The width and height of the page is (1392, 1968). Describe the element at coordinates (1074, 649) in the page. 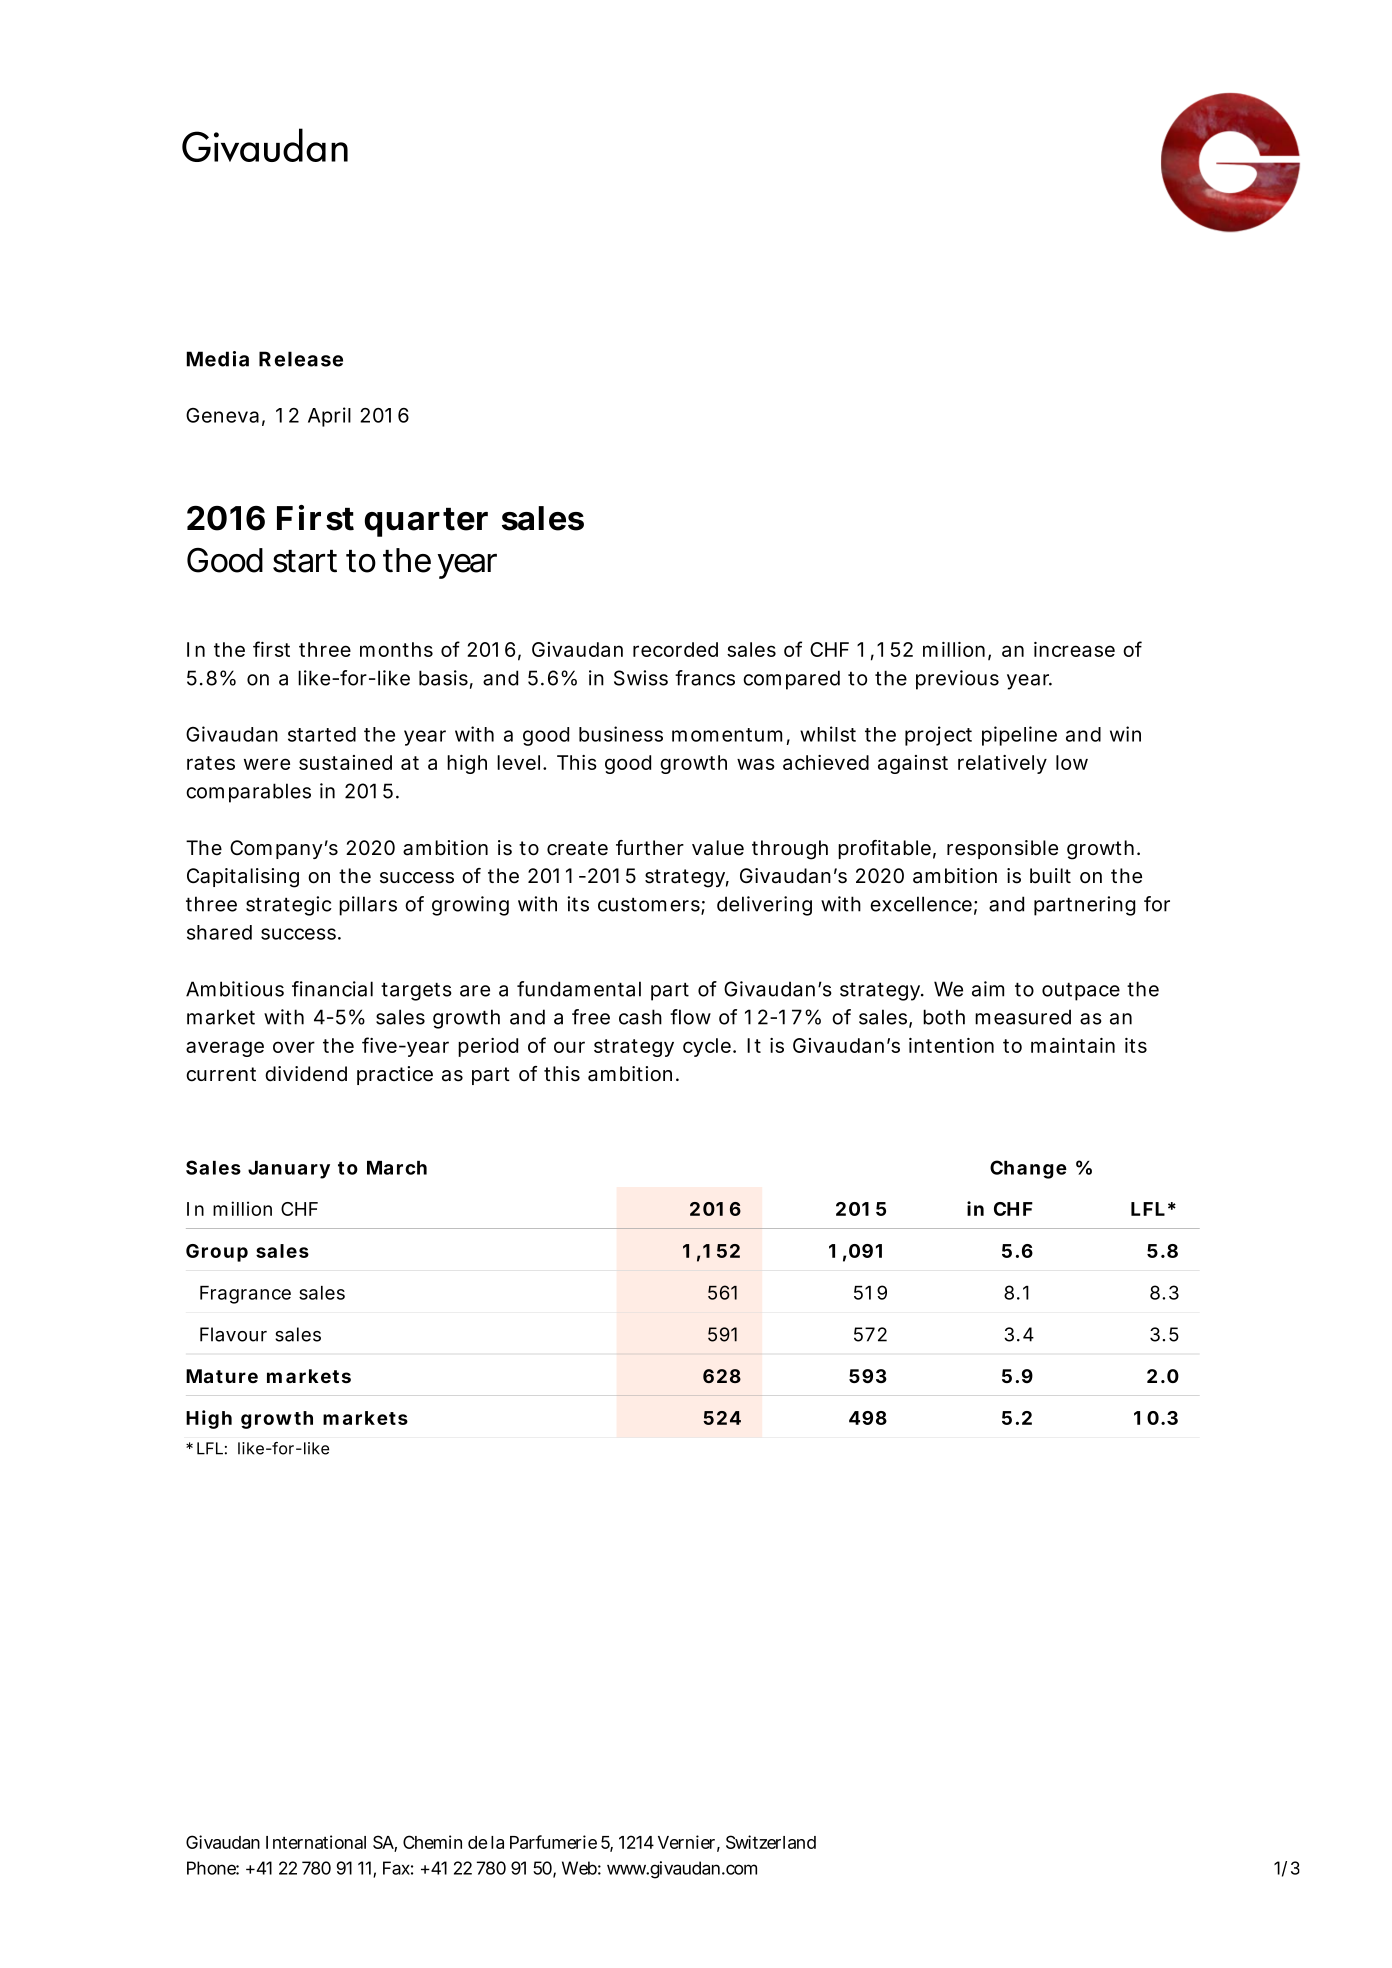

I see `increase` at that location.
